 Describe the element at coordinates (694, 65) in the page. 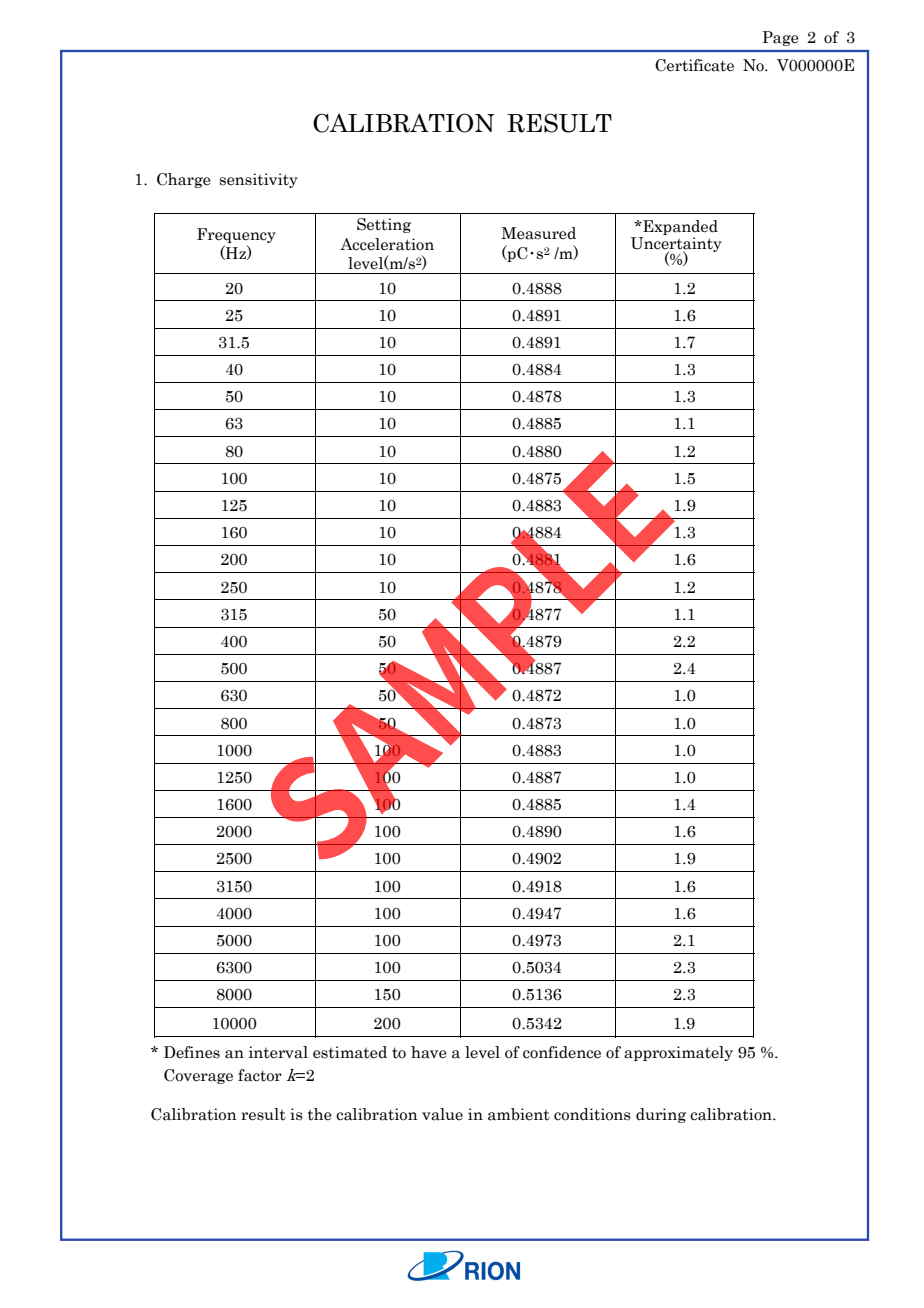

I see `Certificate` at that location.
